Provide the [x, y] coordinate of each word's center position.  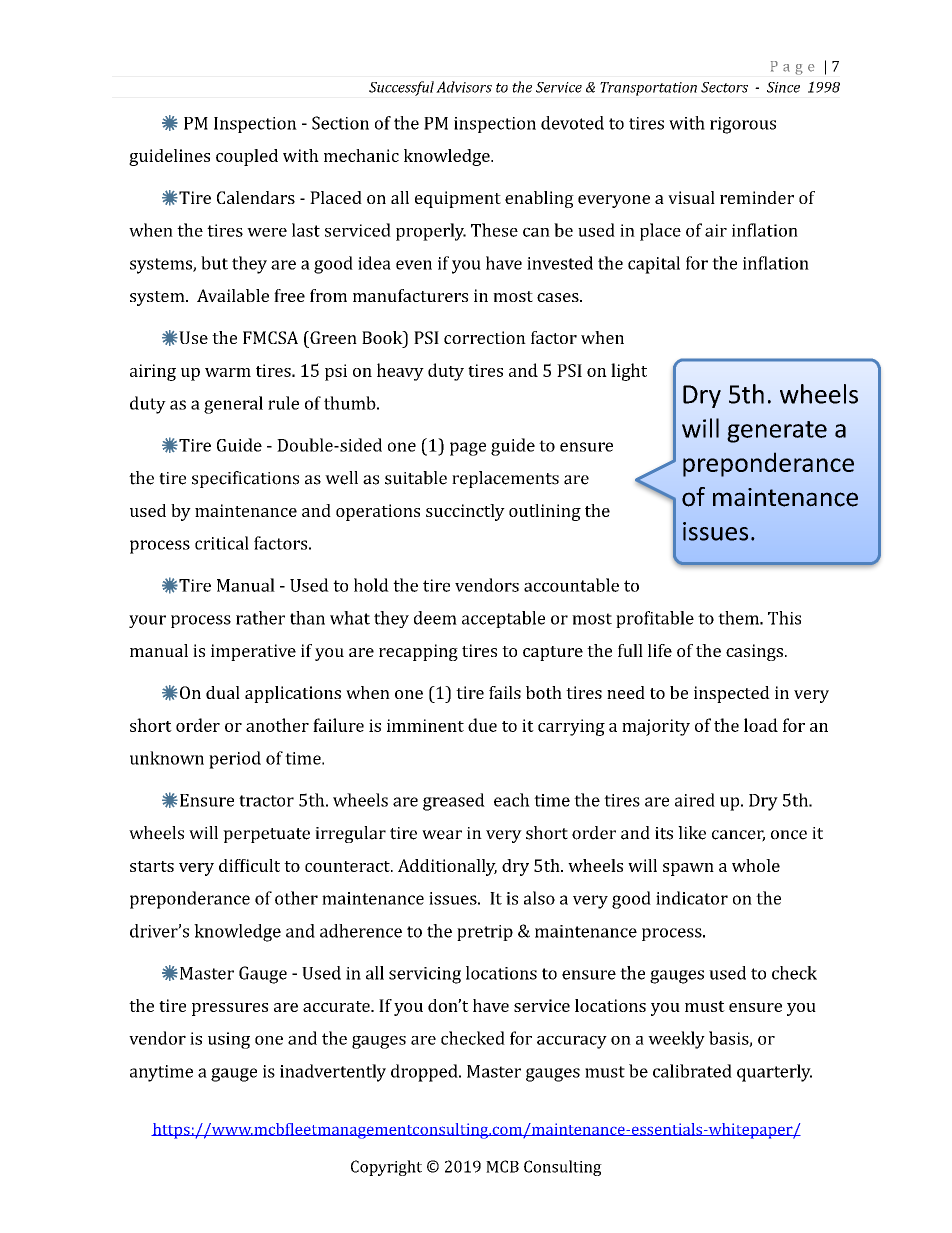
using [229, 1040]
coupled [247, 157]
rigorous [743, 125]
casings [754, 652]
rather [260, 618]
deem [435, 618]
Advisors [464, 87]
